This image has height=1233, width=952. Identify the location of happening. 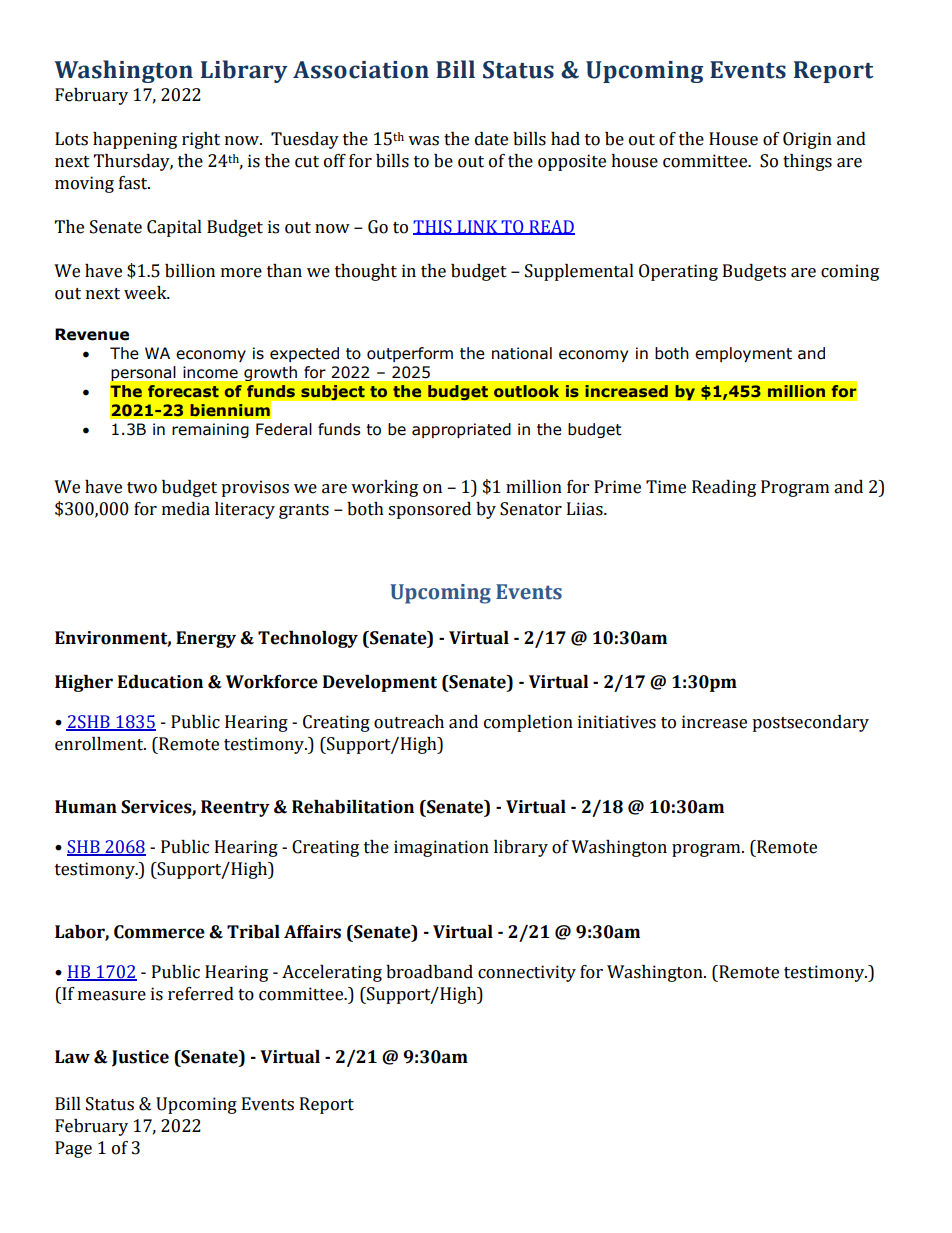
(135, 140).
